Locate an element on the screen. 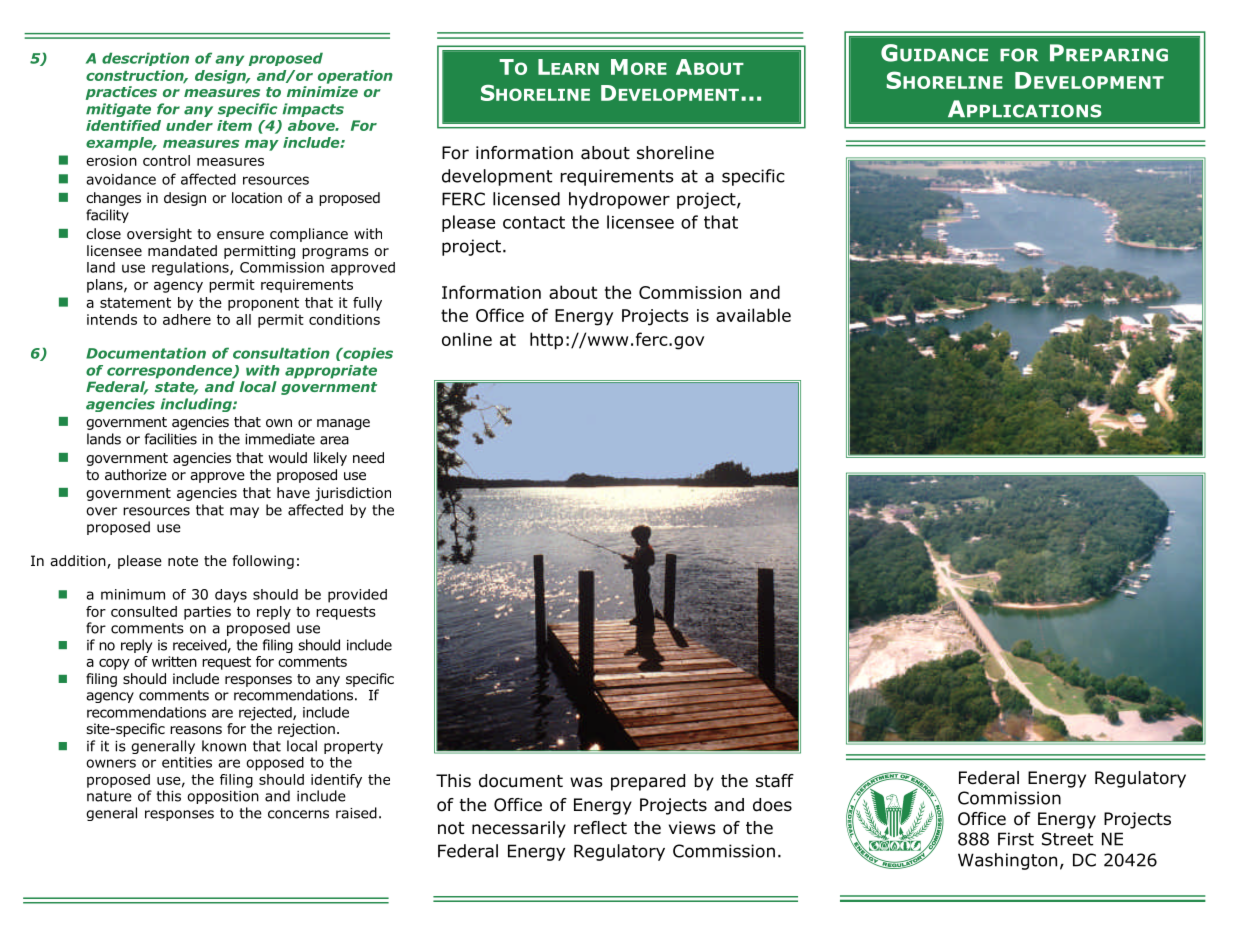 Image resolution: width=1233 pixels, height=952 pixels. facilities is located at coordinates (171, 439).
